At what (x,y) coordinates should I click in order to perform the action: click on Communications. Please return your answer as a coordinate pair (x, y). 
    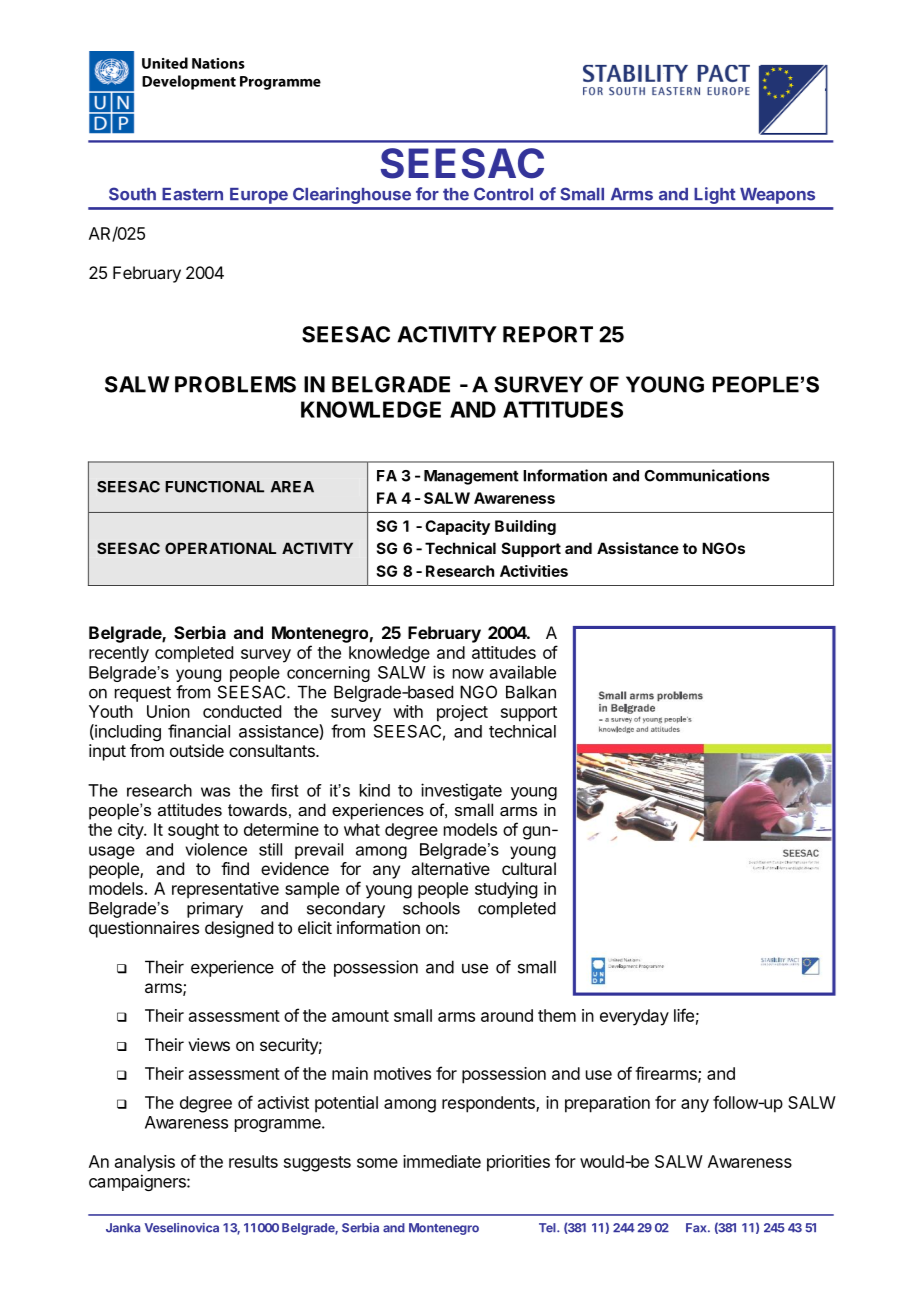
    Looking at the image, I should click on (707, 475).
